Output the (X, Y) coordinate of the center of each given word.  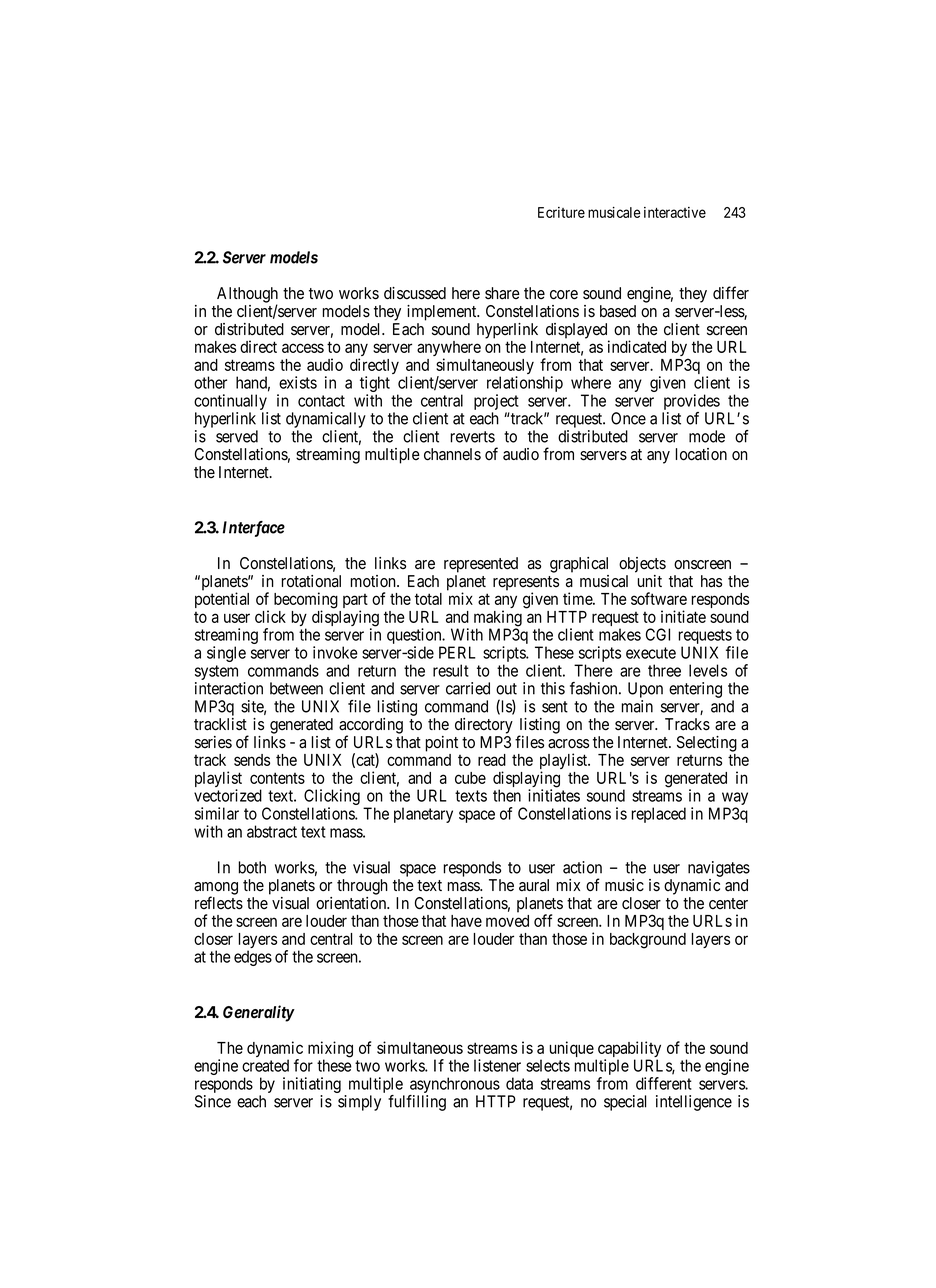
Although (247, 296)
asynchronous (454, 1086)
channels (452, 454)
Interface (254, 529)
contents (277, 778)
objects (642, 565)
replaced (658, 815)
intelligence (694, 1103)
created (265, 1065)
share (502, 293)
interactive (675, 212)
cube (470, 778)
